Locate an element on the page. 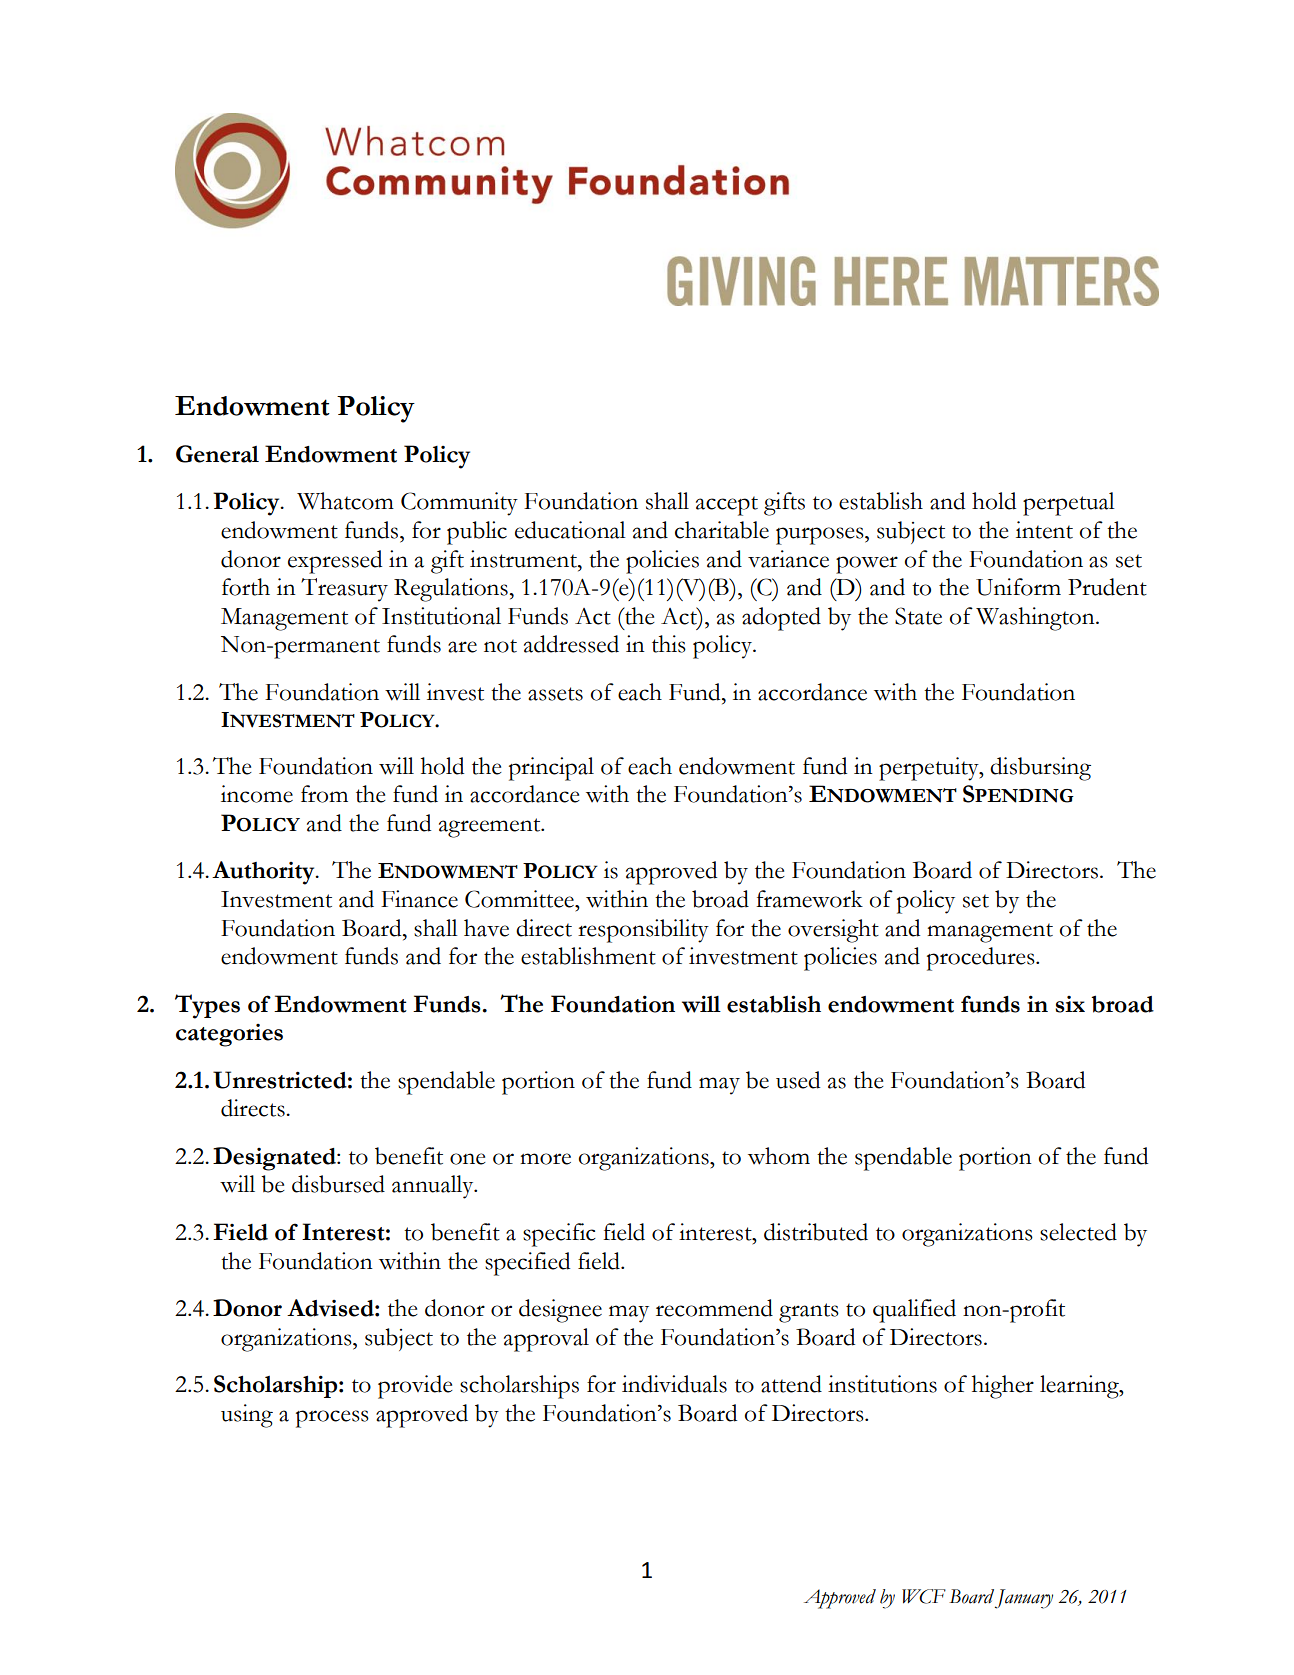  provide is located at coordinates (415, 1387).
